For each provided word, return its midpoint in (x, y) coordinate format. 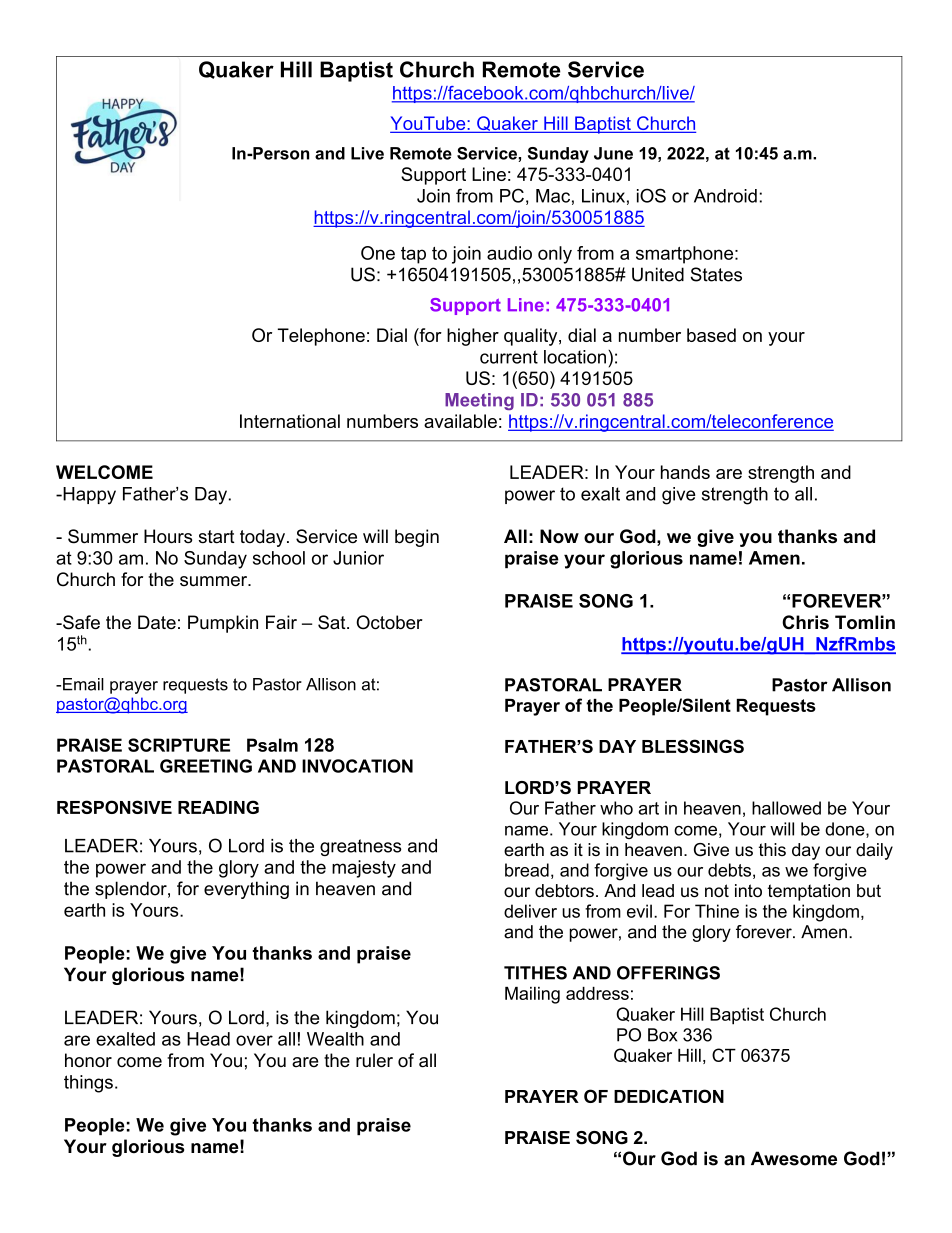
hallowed (786, 808)
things (88, 1084)
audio (509, 253)
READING (218, 807)
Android (725, 196)
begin (417, 538)
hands (685, 472)
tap (413, 255)
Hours (168, 536)
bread (527, 870)
